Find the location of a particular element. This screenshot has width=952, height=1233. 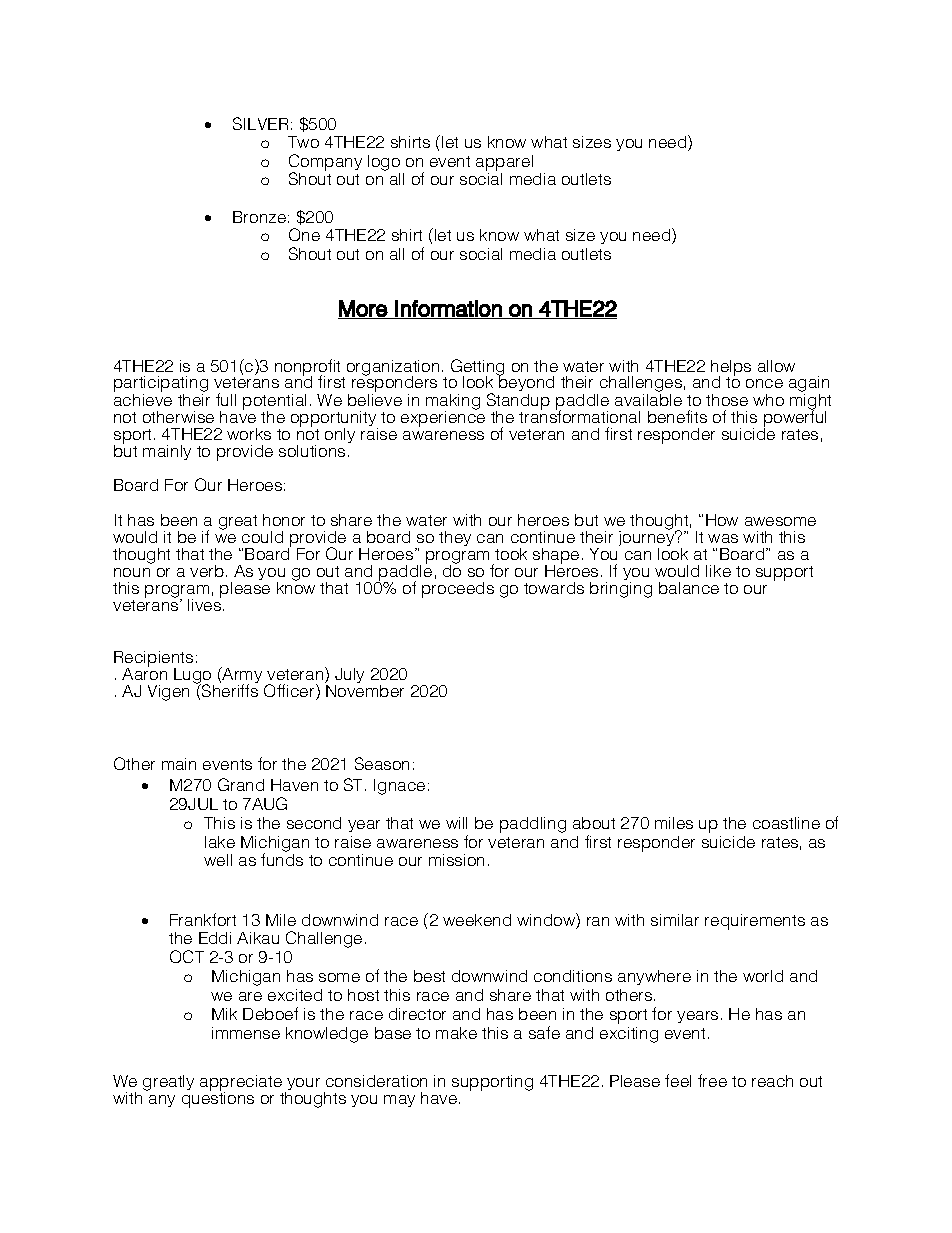

November is located at coordinates (364, 689).
